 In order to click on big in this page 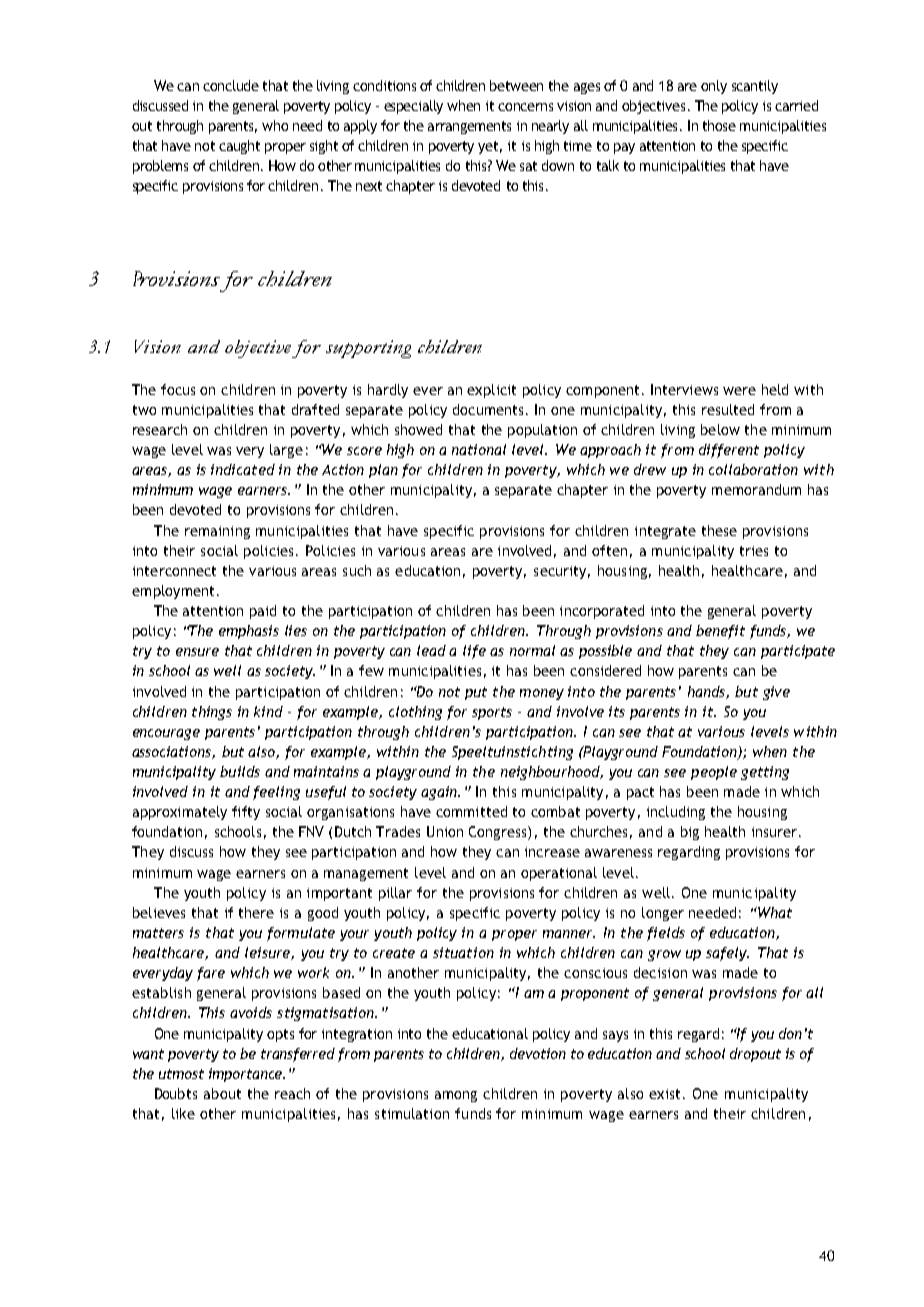, I will do `click(690, 833)`.
